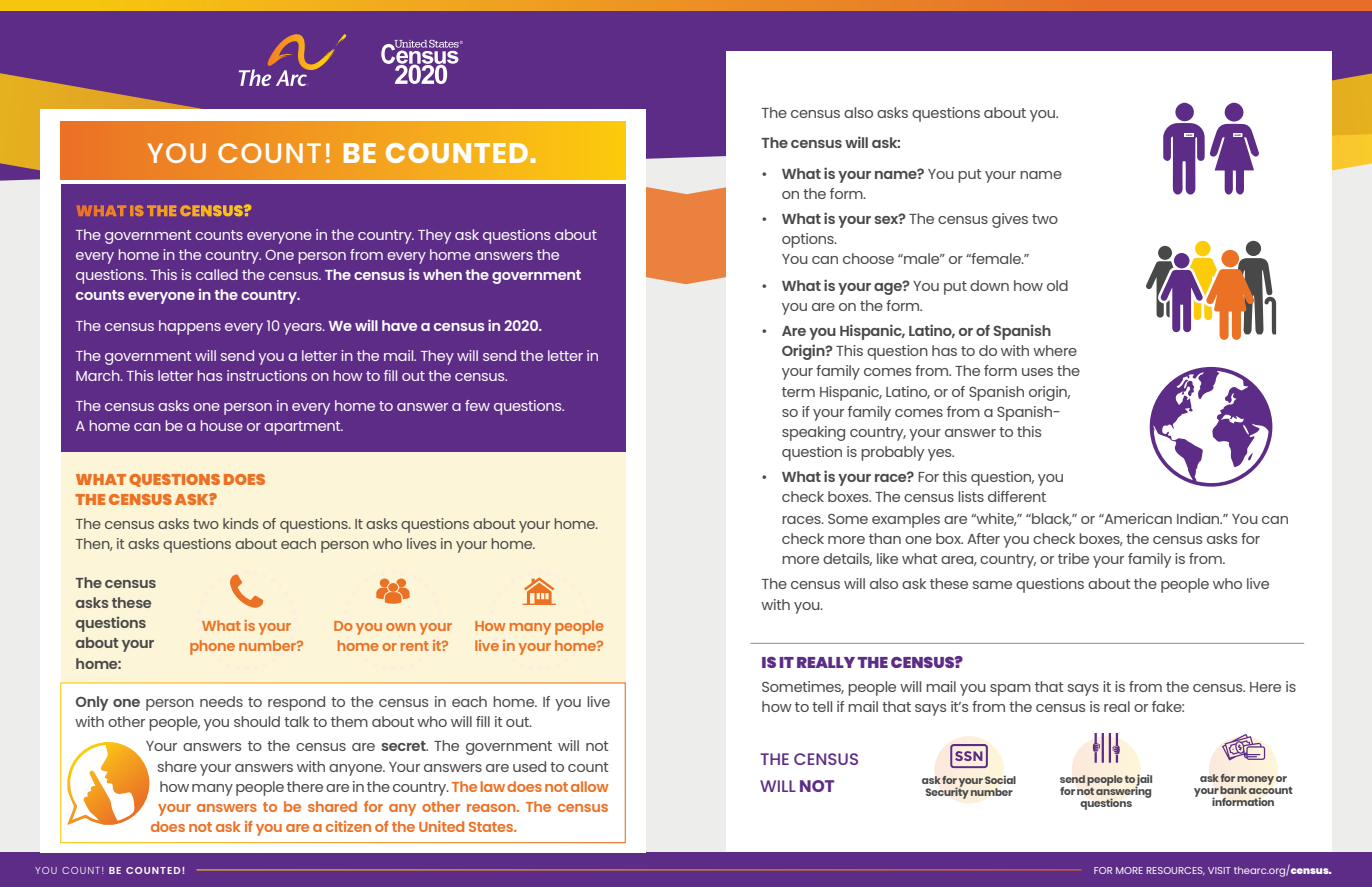 The image size is (1372, 887). I want to click on phone, so click(212, 647).
